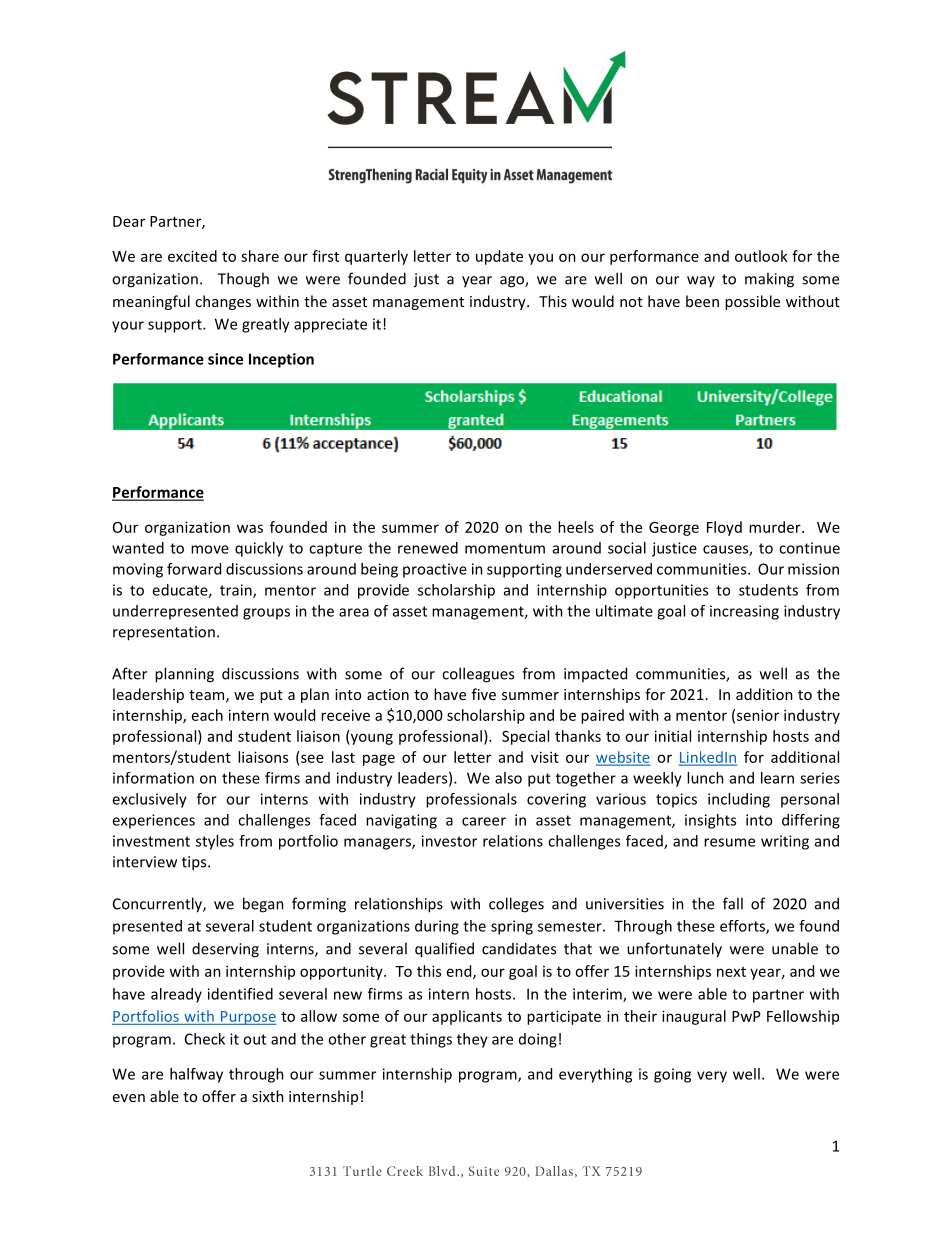 This document has height=1233, width=952. What do you see at coordinates (752, 302) in the document?
I see `possible` at bounding box center [752, 302].
